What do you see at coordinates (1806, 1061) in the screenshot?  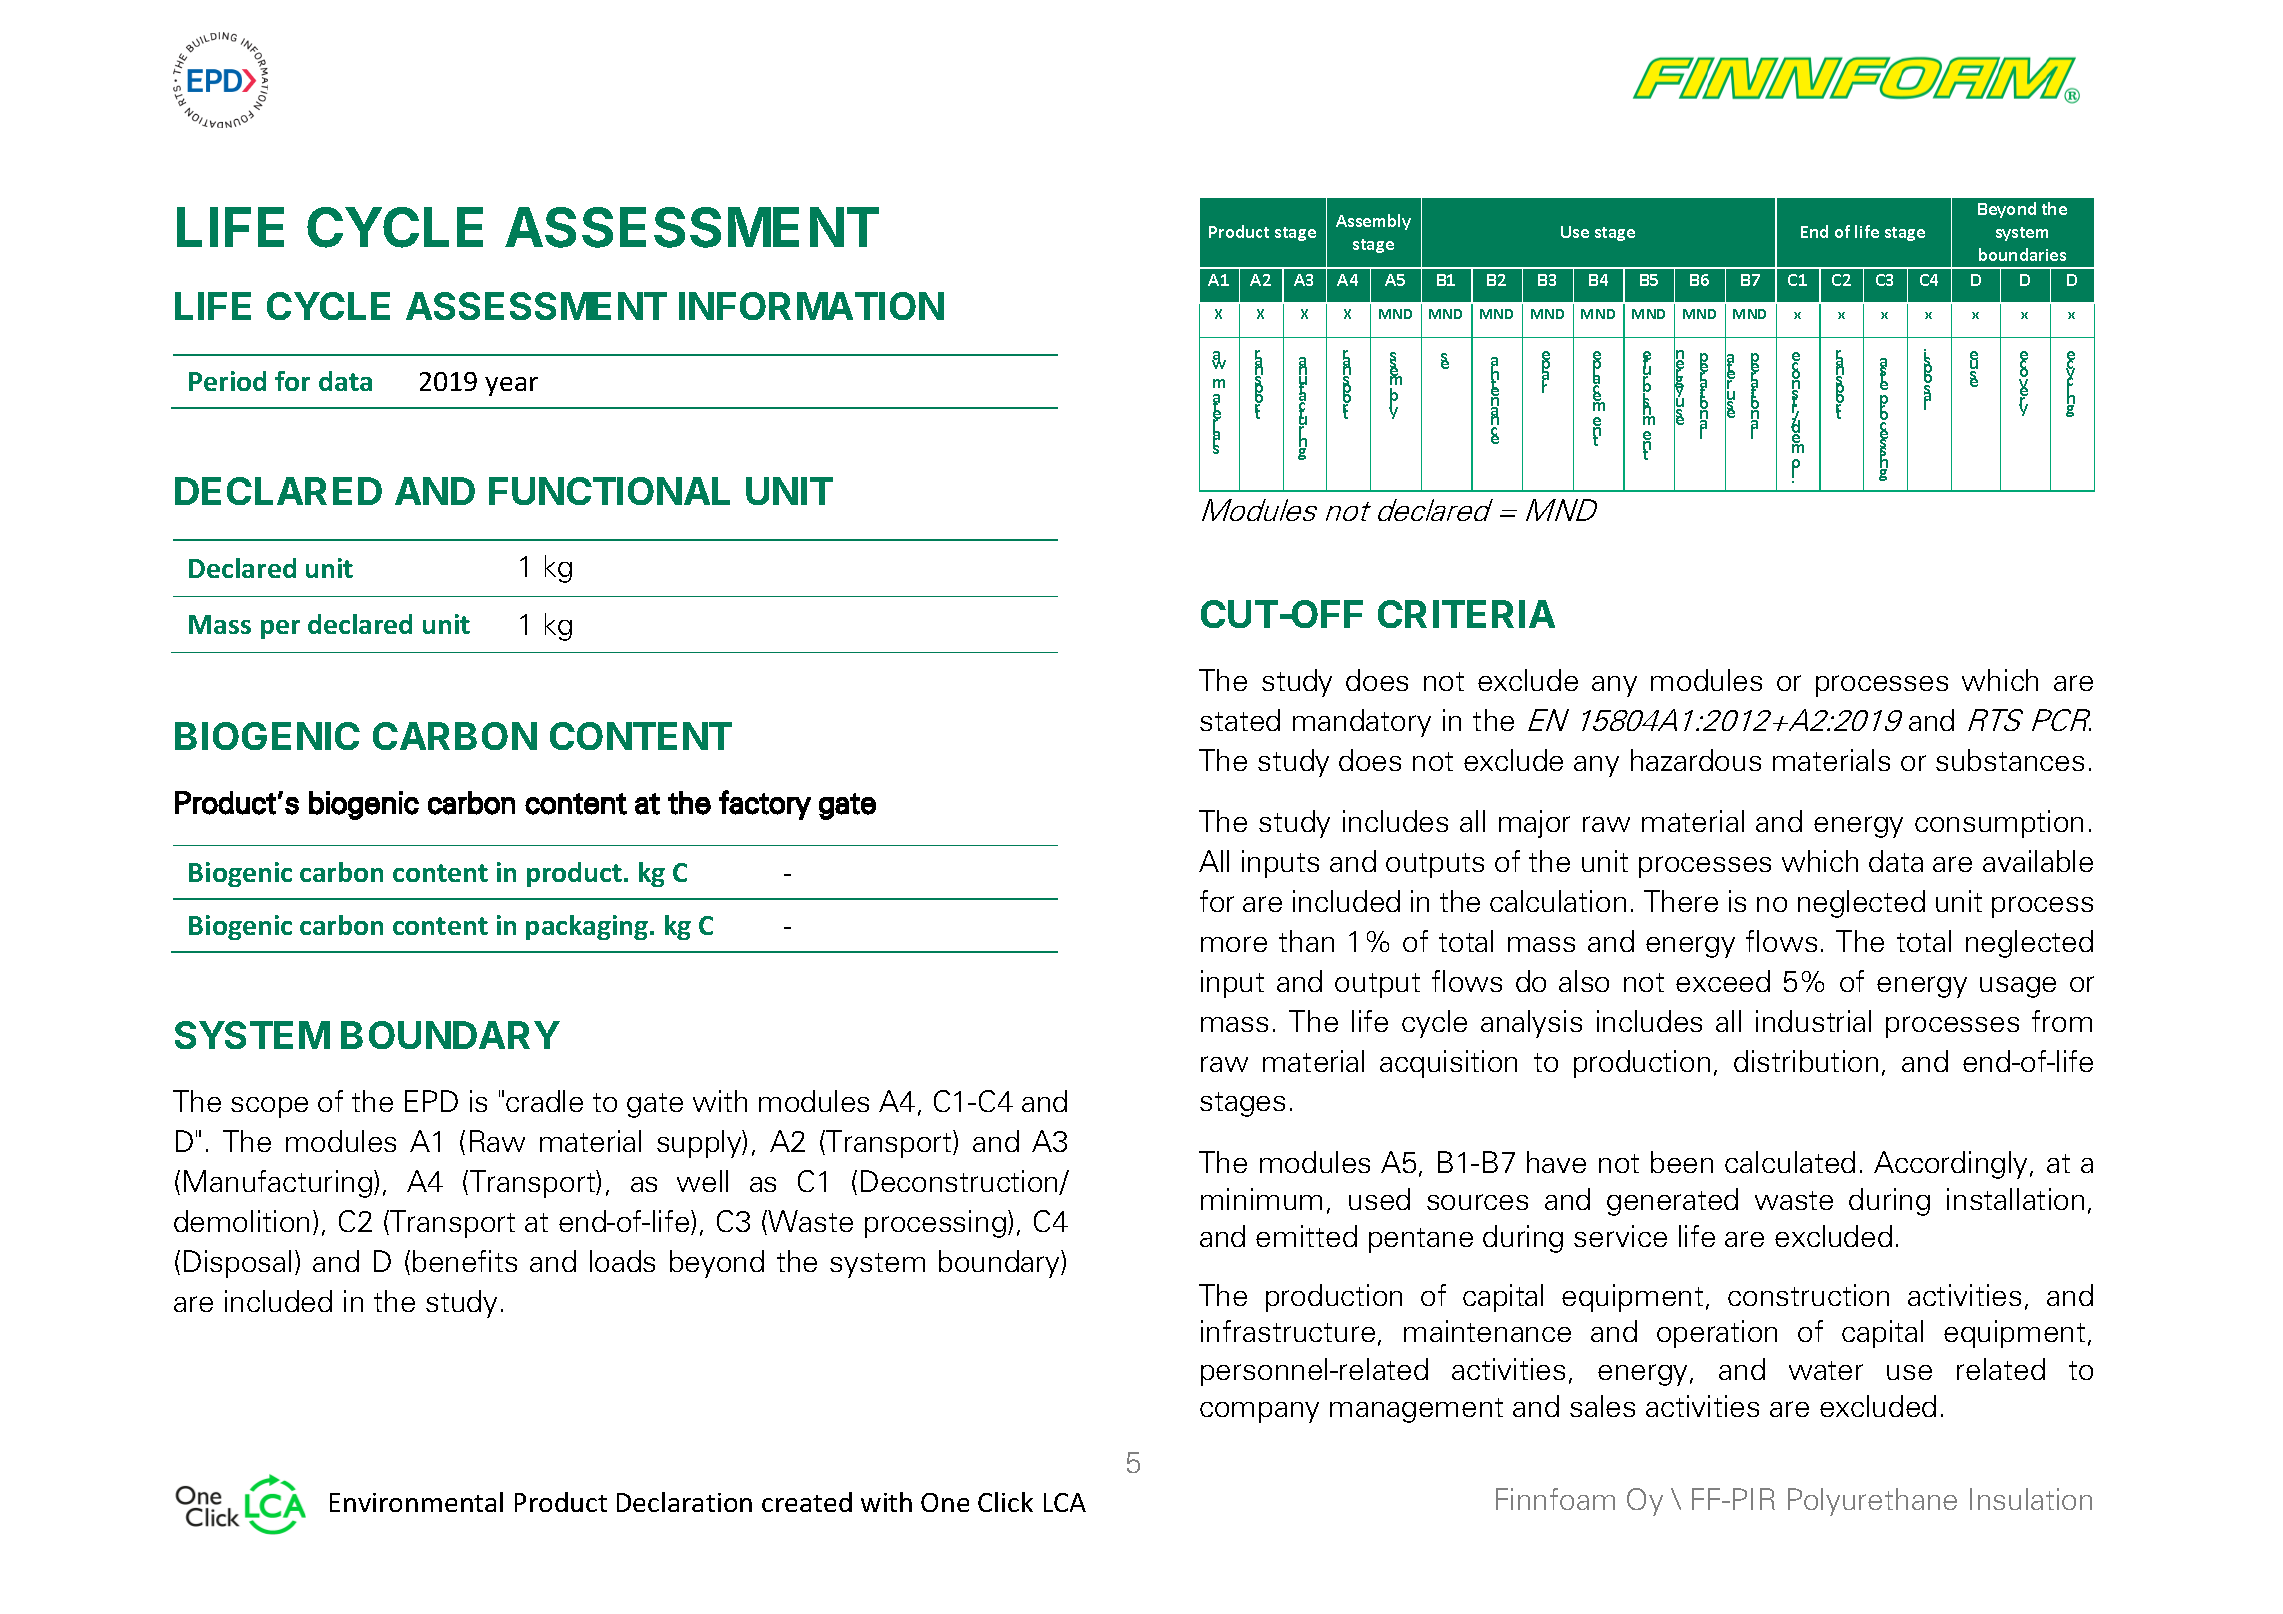 I see `distribution` at bounding box center [1806, 1061].
